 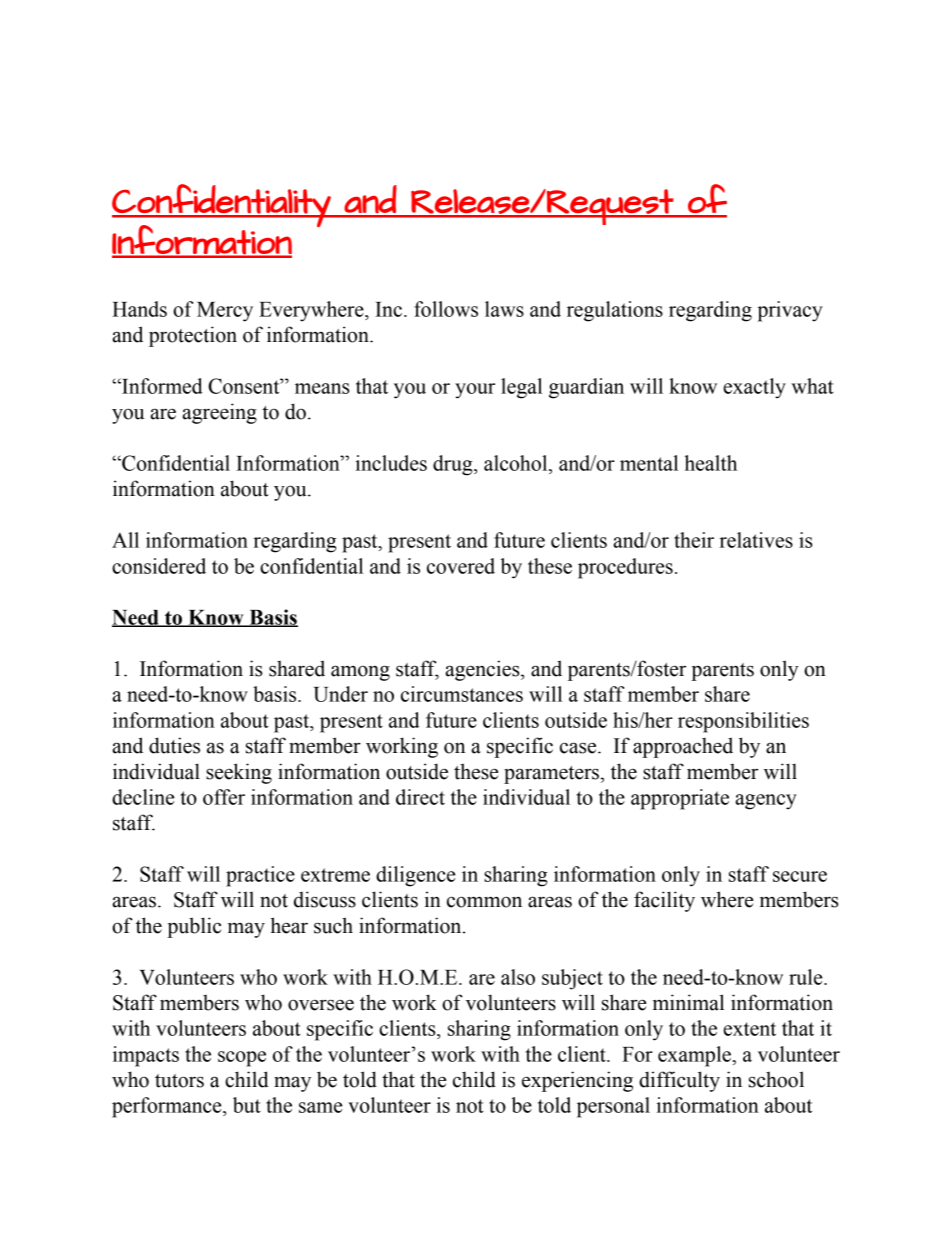 What do you see at coordinates (446, 309) in the screenshot?
I see `follows` at bounding box center [446, 309].
